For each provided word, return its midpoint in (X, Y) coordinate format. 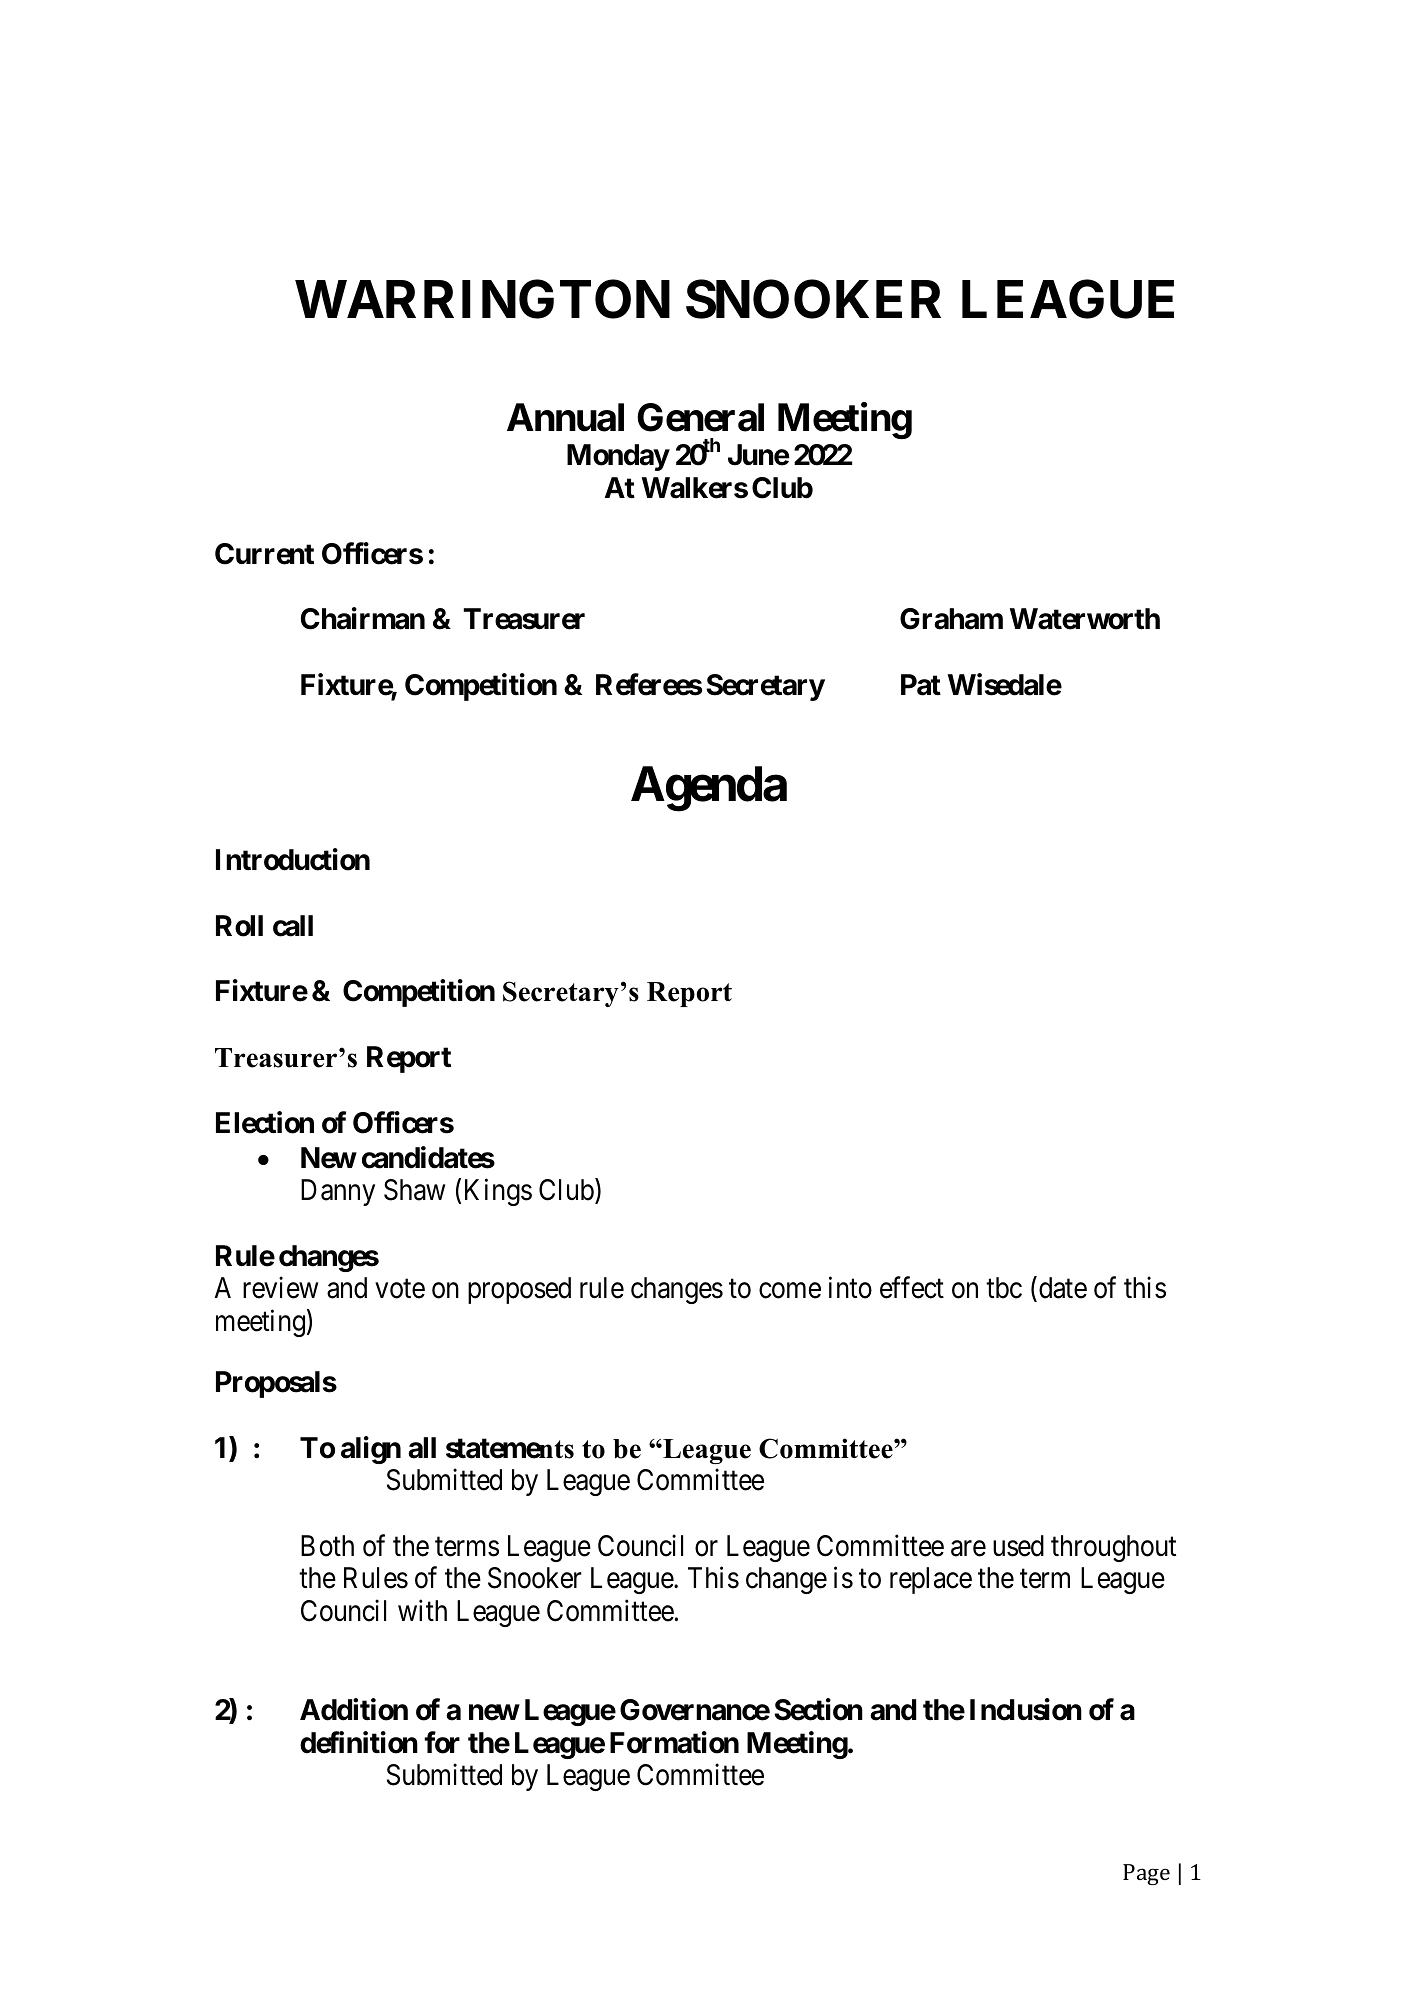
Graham (951, 619)
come (790, 1291)
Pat (921, 685)
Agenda (709, 789)
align (371, 1450)
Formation (674, 1743)
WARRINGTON (482, 299)
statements (510, 1448)
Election (265, 1122)
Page (1146, 1874)
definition (359, 1743)
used (1018, 1546)
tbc (1004, 1288)
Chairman (363, 619)
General (700, 417)
